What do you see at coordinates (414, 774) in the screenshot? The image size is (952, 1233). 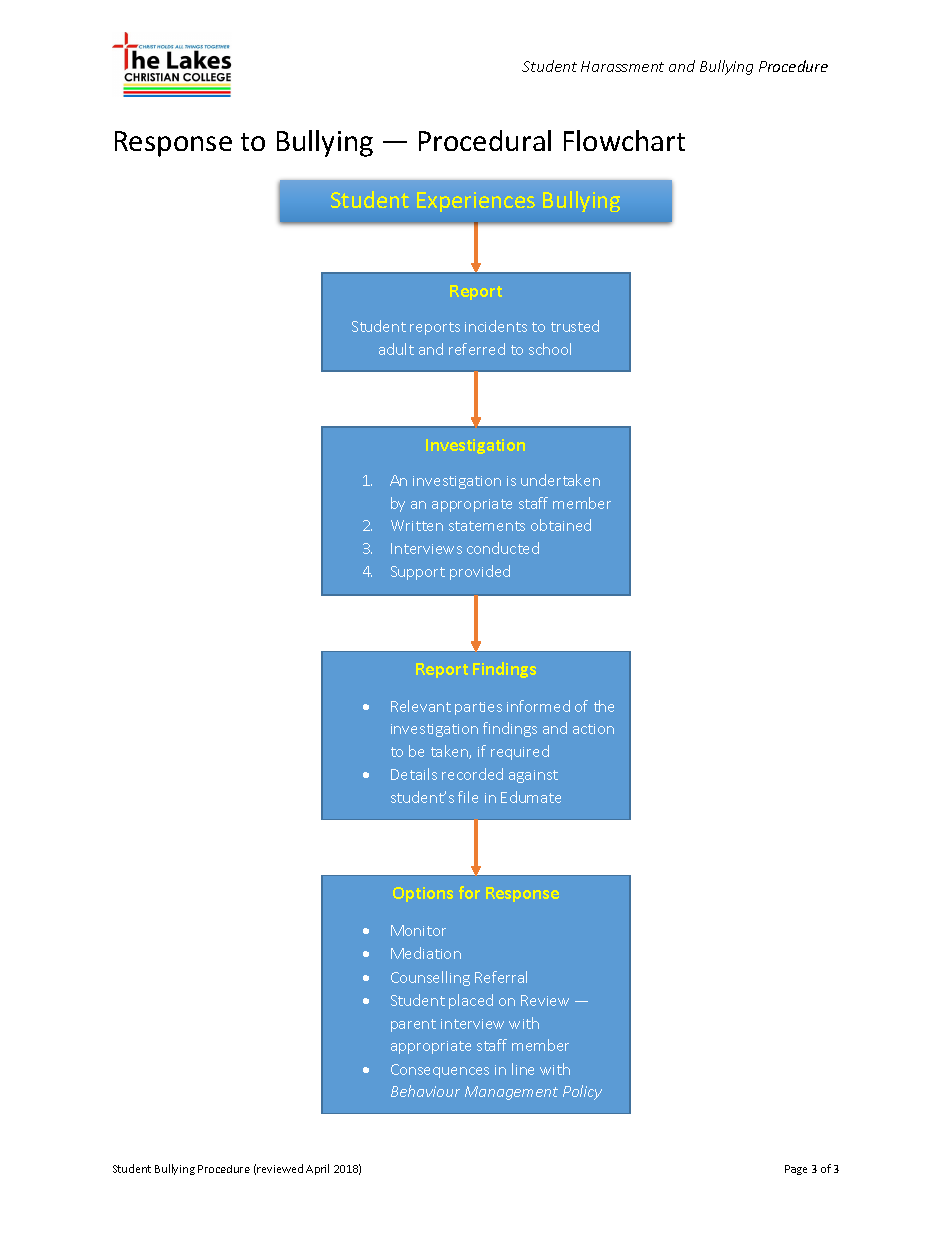 I see `Details` at bounding box center [414, 774].
